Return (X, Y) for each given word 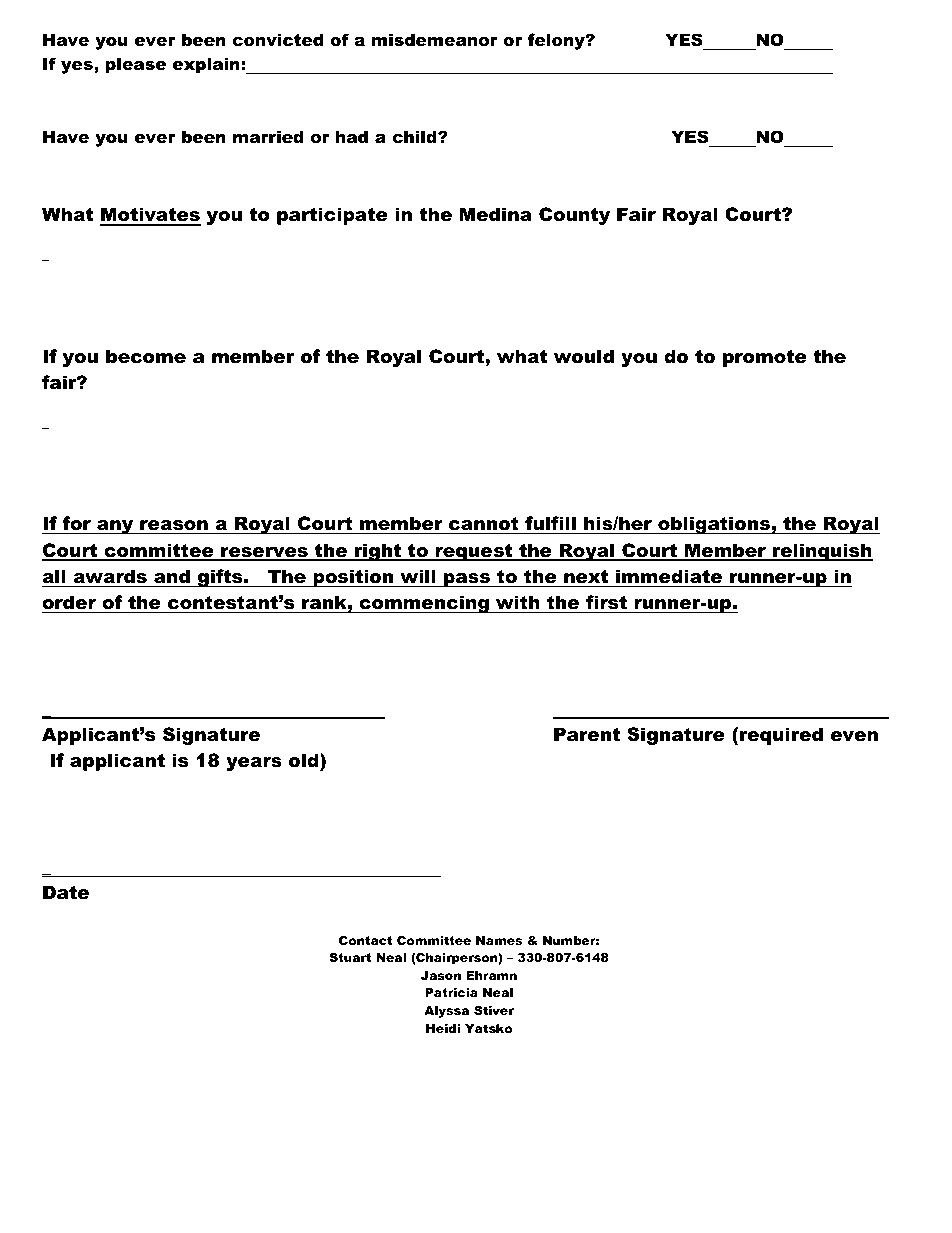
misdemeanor (435, 39)
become (146, 356)
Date (66, 892)
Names (499, 940)
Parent (587, 734)
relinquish (822, 552)
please (135, 65)
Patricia (451, 992)
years (254, 764)
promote (765, 358)
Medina (496, 214)
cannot (484, 524)
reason (174, 525)
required (781, 736)
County (574, 216)
